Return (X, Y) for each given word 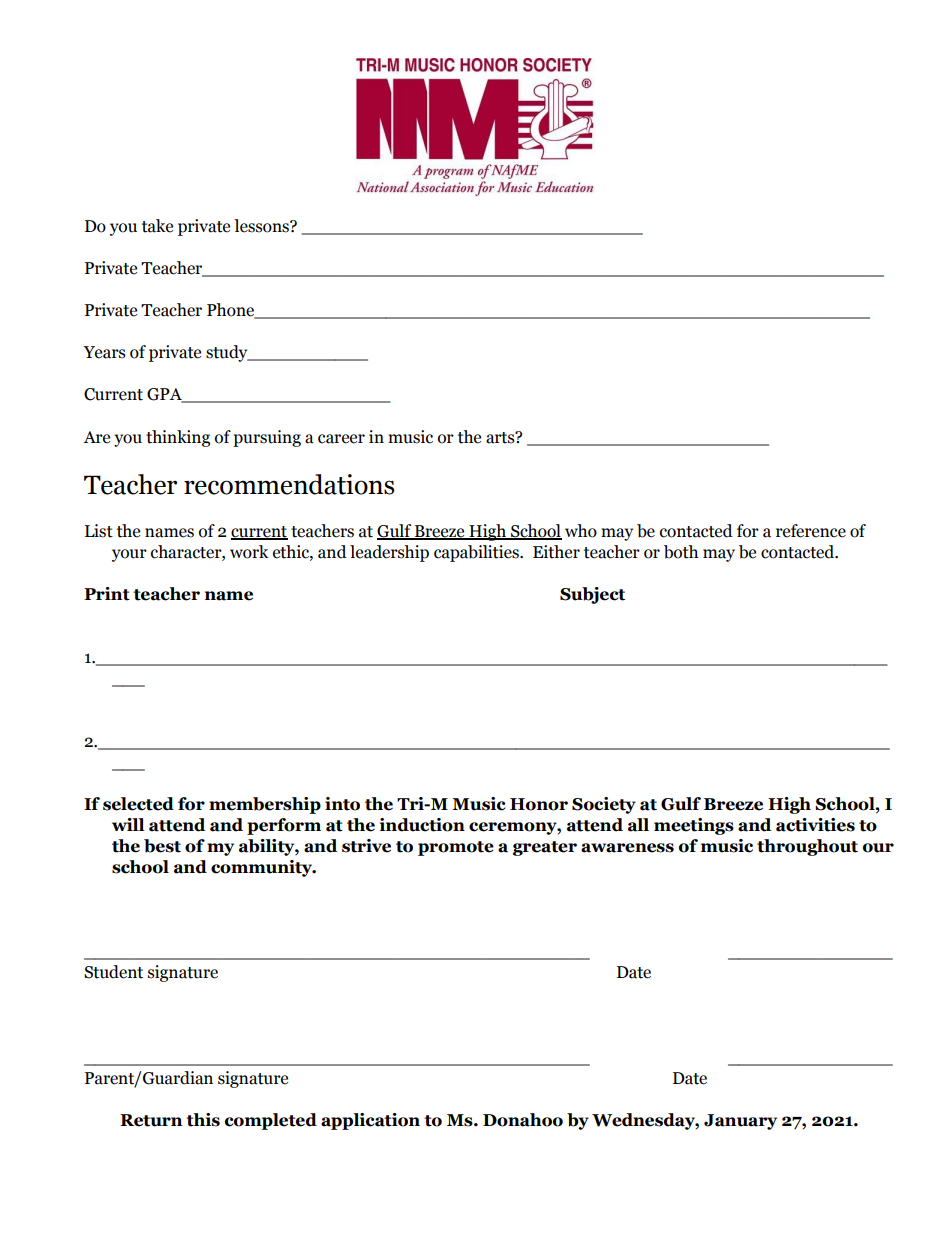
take (157, 226)
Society (604, 805)
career (341, 439)
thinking (178, 438)
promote (456, 848)
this (203, 1120)
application (370, 1121)
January (740, 1122)
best (162, 846)
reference (811, 531)
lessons (262, 226)
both (681, 552)
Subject (592, 595)
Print (107, 594)
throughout (807, 847)
